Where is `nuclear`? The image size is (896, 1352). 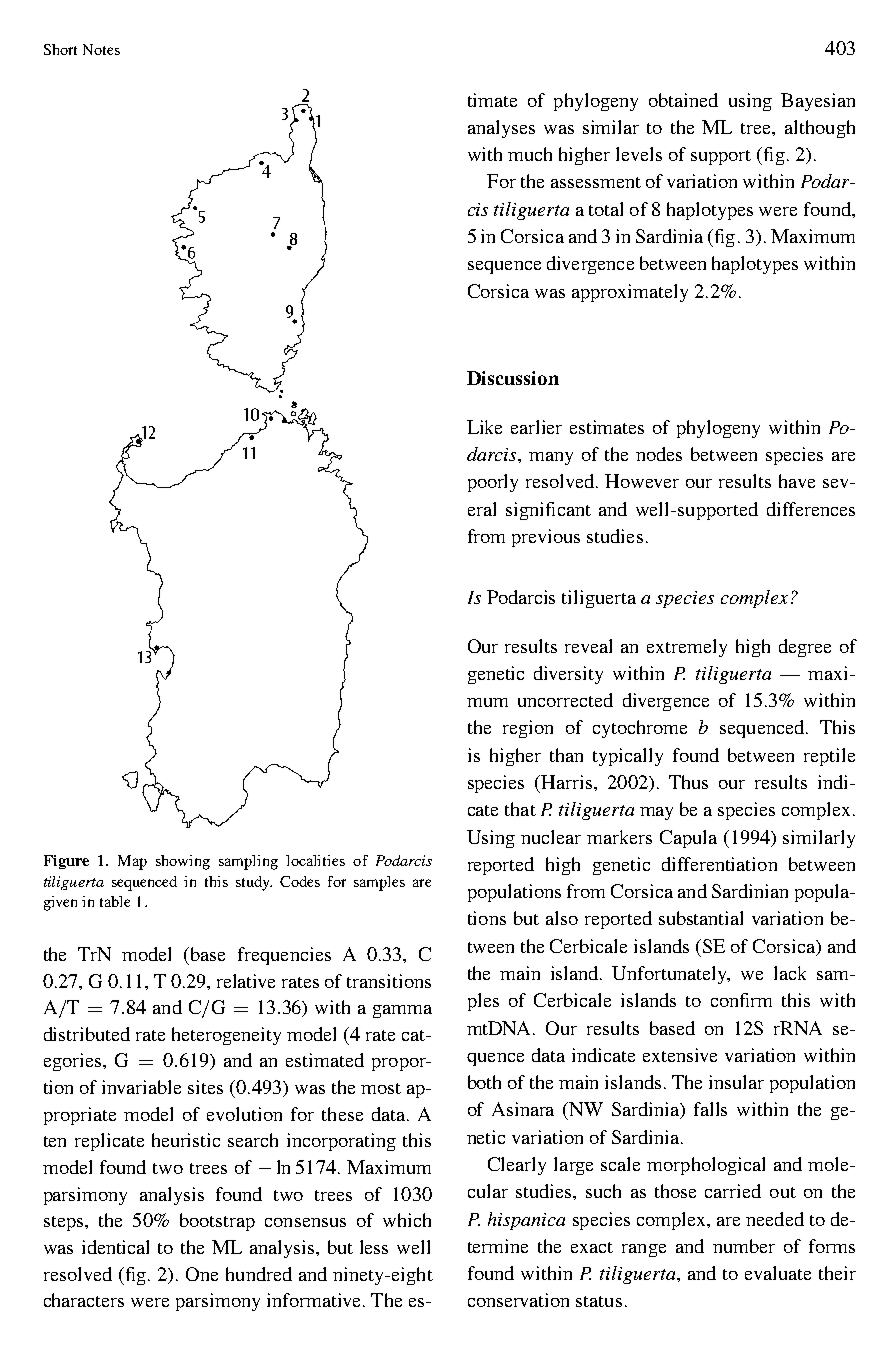 nuclear is located at coordinates (551, 837).
